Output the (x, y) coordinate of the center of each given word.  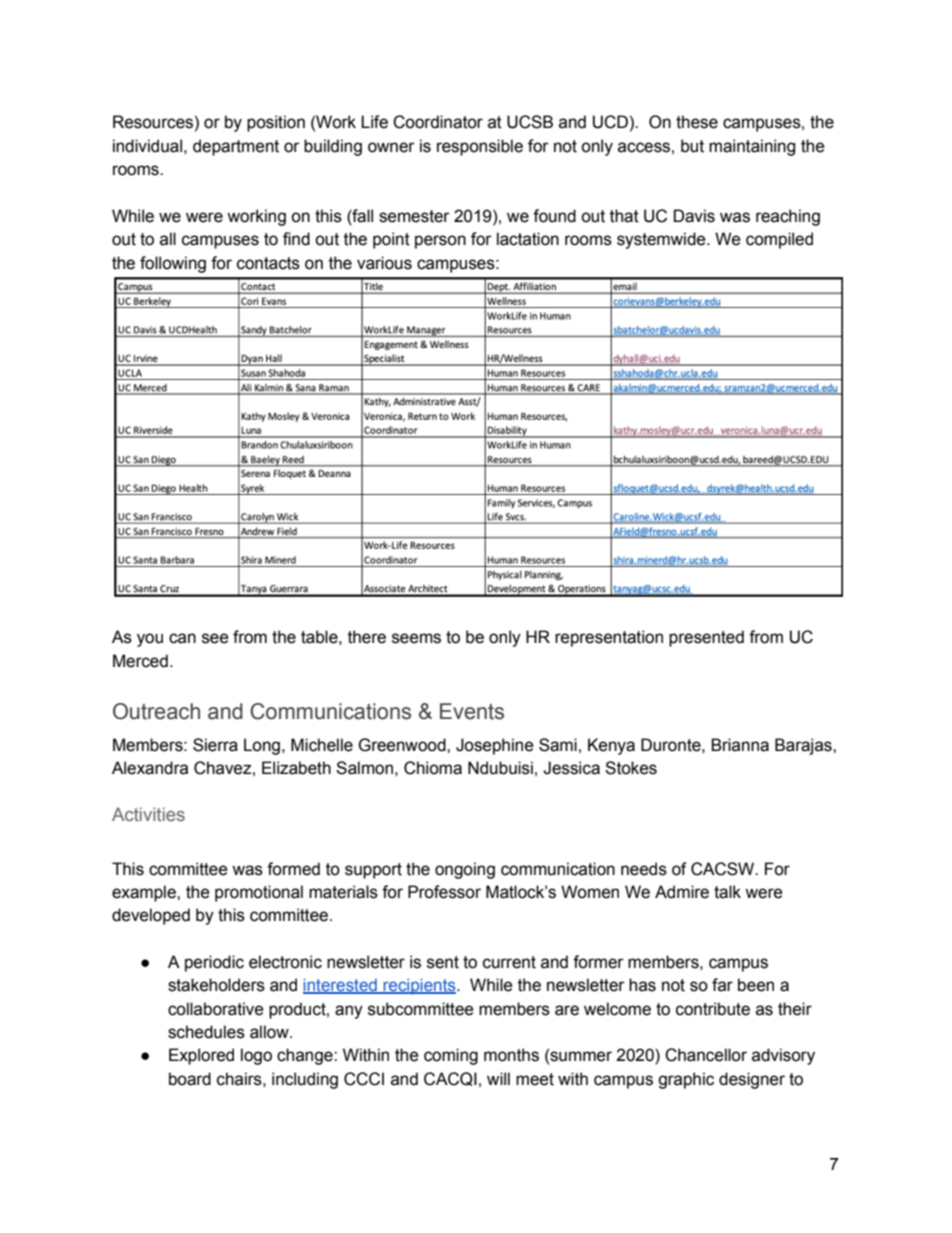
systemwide (662, 240)
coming (451, 1056)
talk (727, 892)
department (236, 147)
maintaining (752, 147)
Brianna (740, 745)
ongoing (465, 870)
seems (416, 638)
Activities (148, 814)
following (173, 264)
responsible (480, 147)
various (384, 263)
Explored (201, 1056)
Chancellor (706, 1055)
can (182, 638)
